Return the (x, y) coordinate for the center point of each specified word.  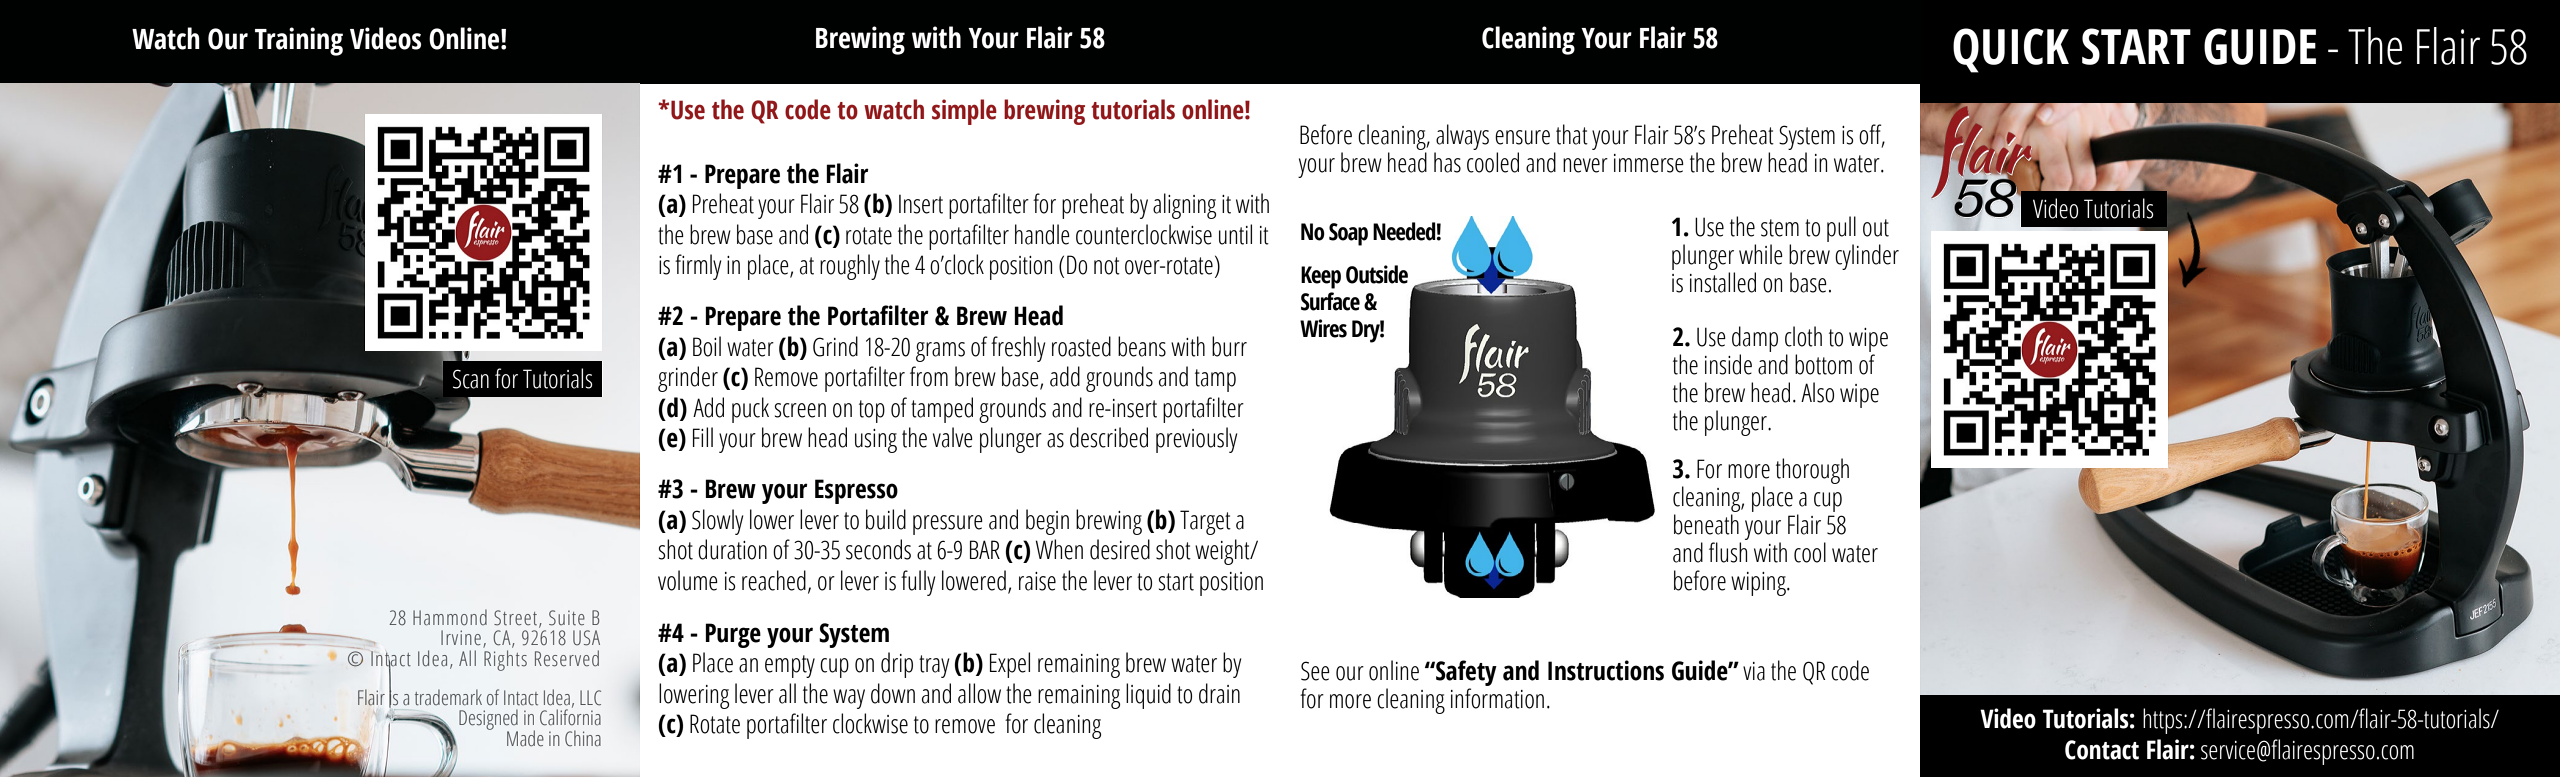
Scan (471, 379)
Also (1817, 392)
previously (1196, 440)
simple (964, 112)
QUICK (2011, 50)
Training (299, 41)
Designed (488, 721)
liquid (1148, 696)
